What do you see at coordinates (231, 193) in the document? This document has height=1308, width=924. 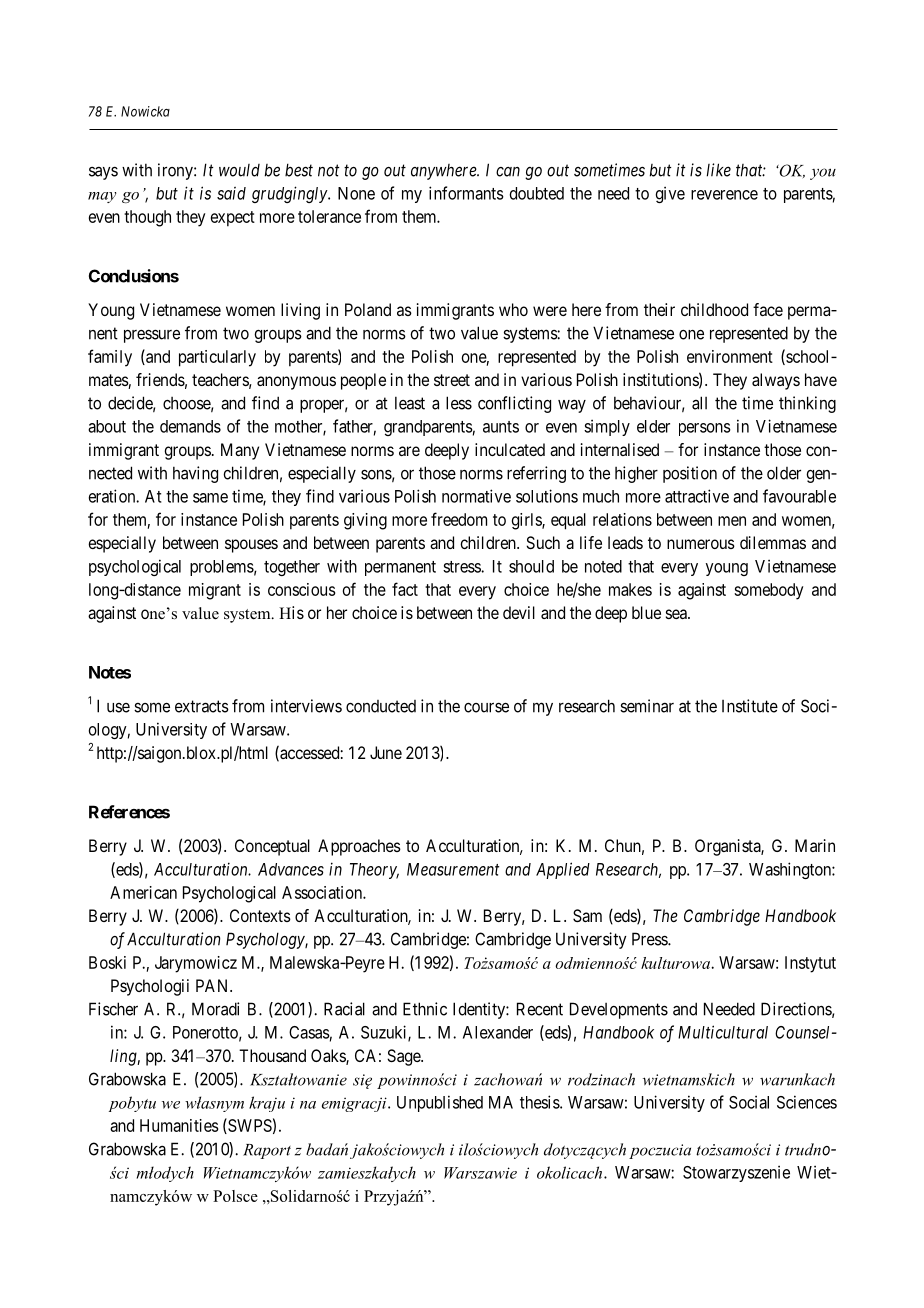 I see `said` at bounding box center [231, 193].
